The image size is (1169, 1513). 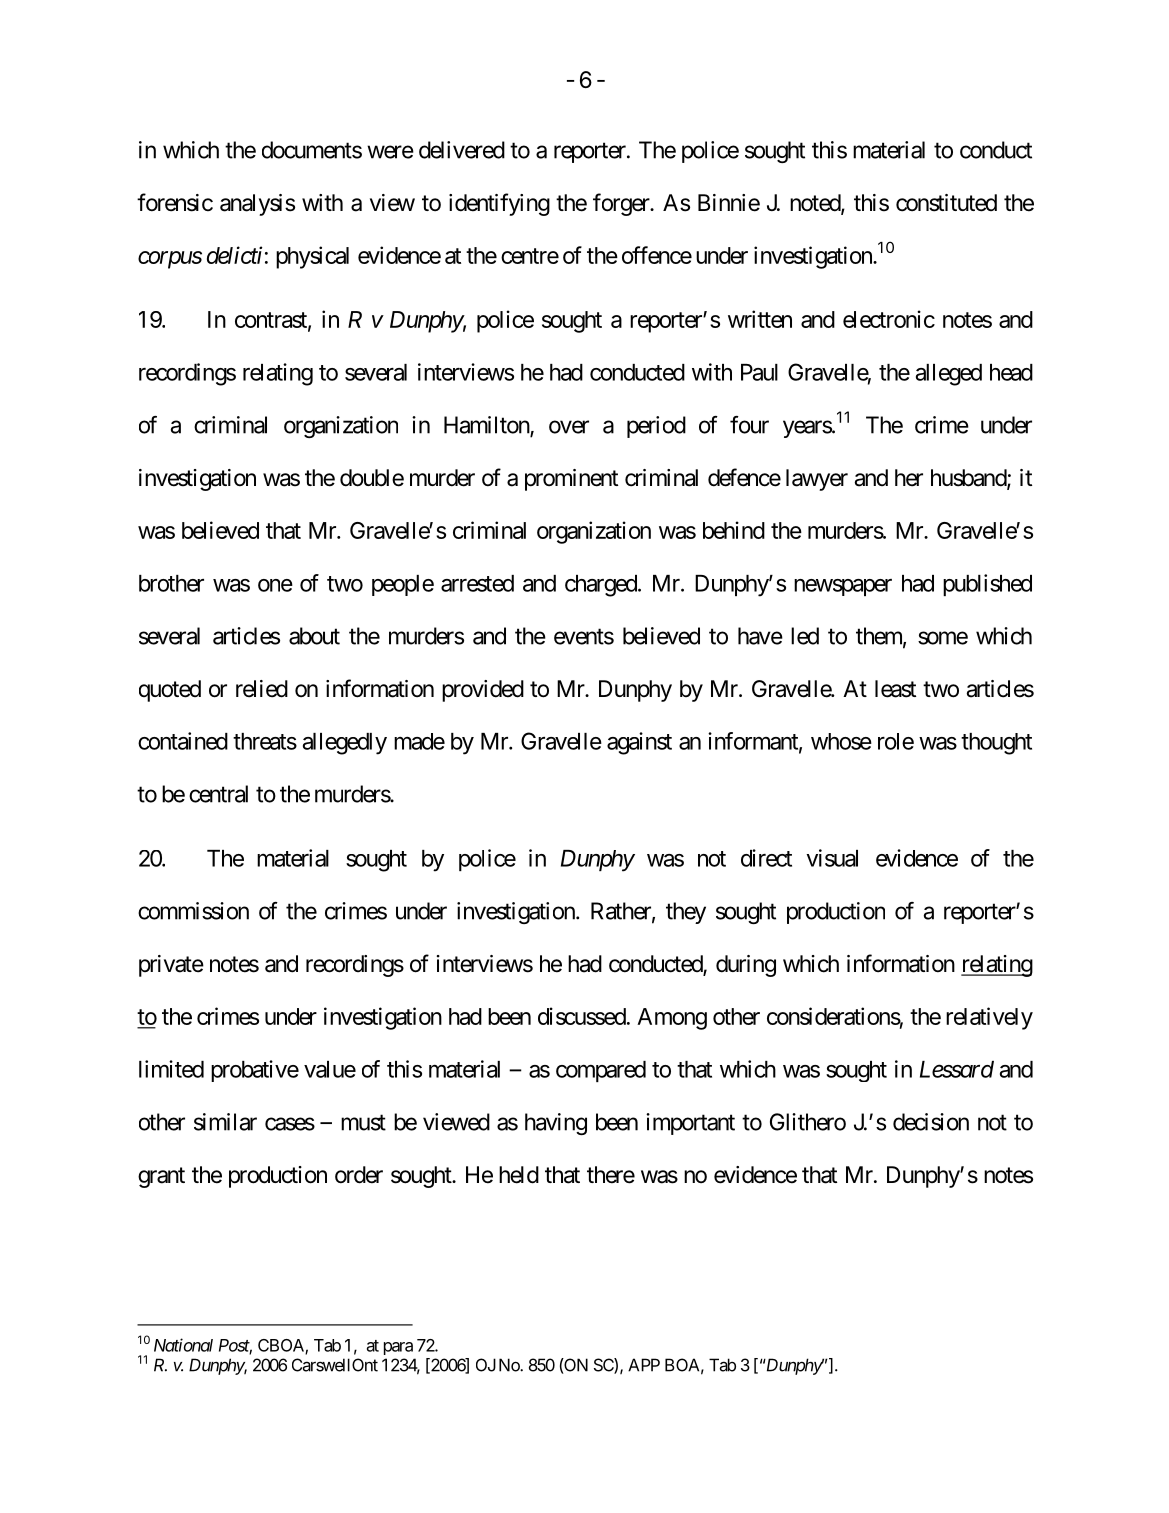 I want to click on central, so click(x=218, y=794).
